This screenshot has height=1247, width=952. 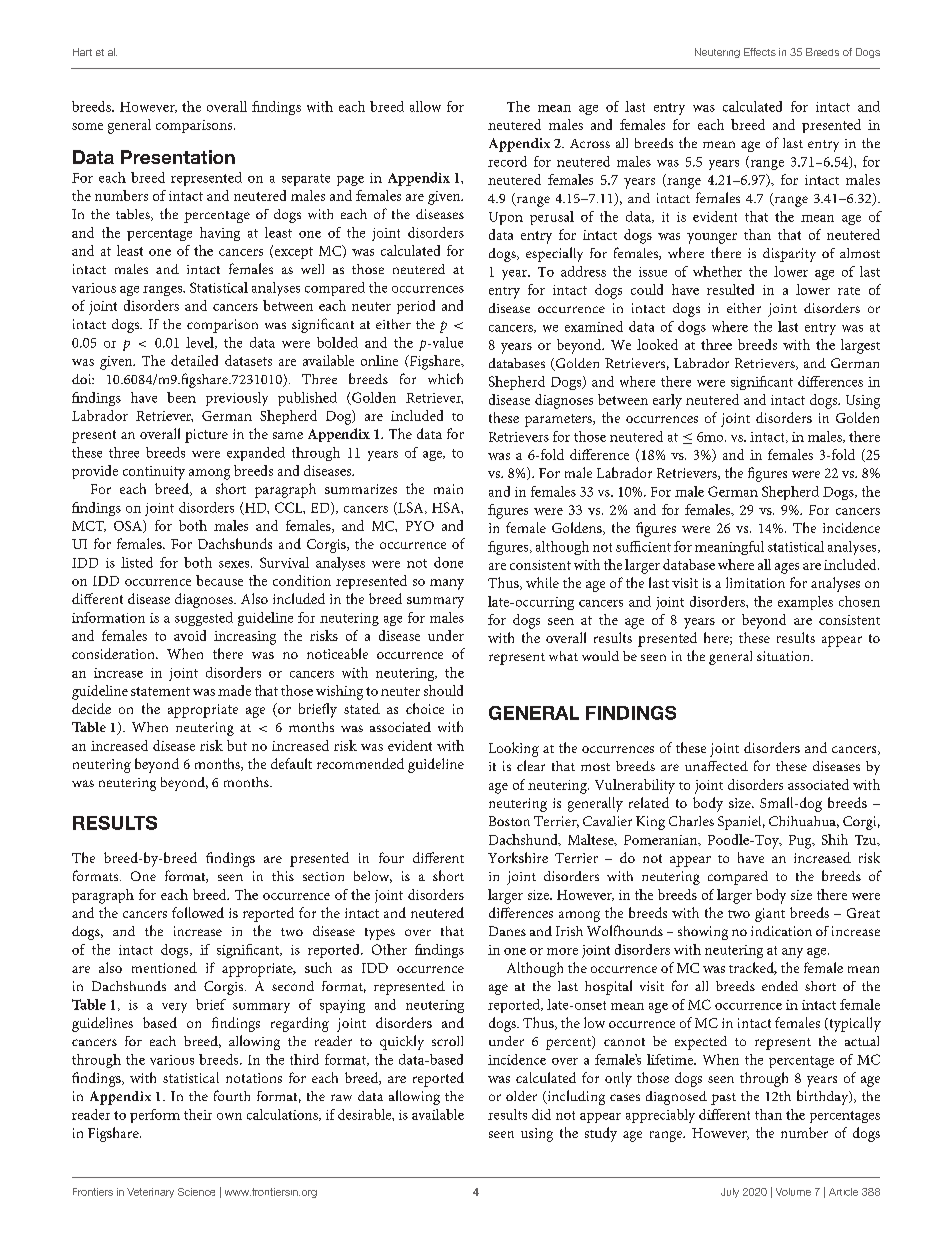 What do you see at coordinates (541, 1114) in the screenshot?
I see `did` at bounding box center [541, 1114].
